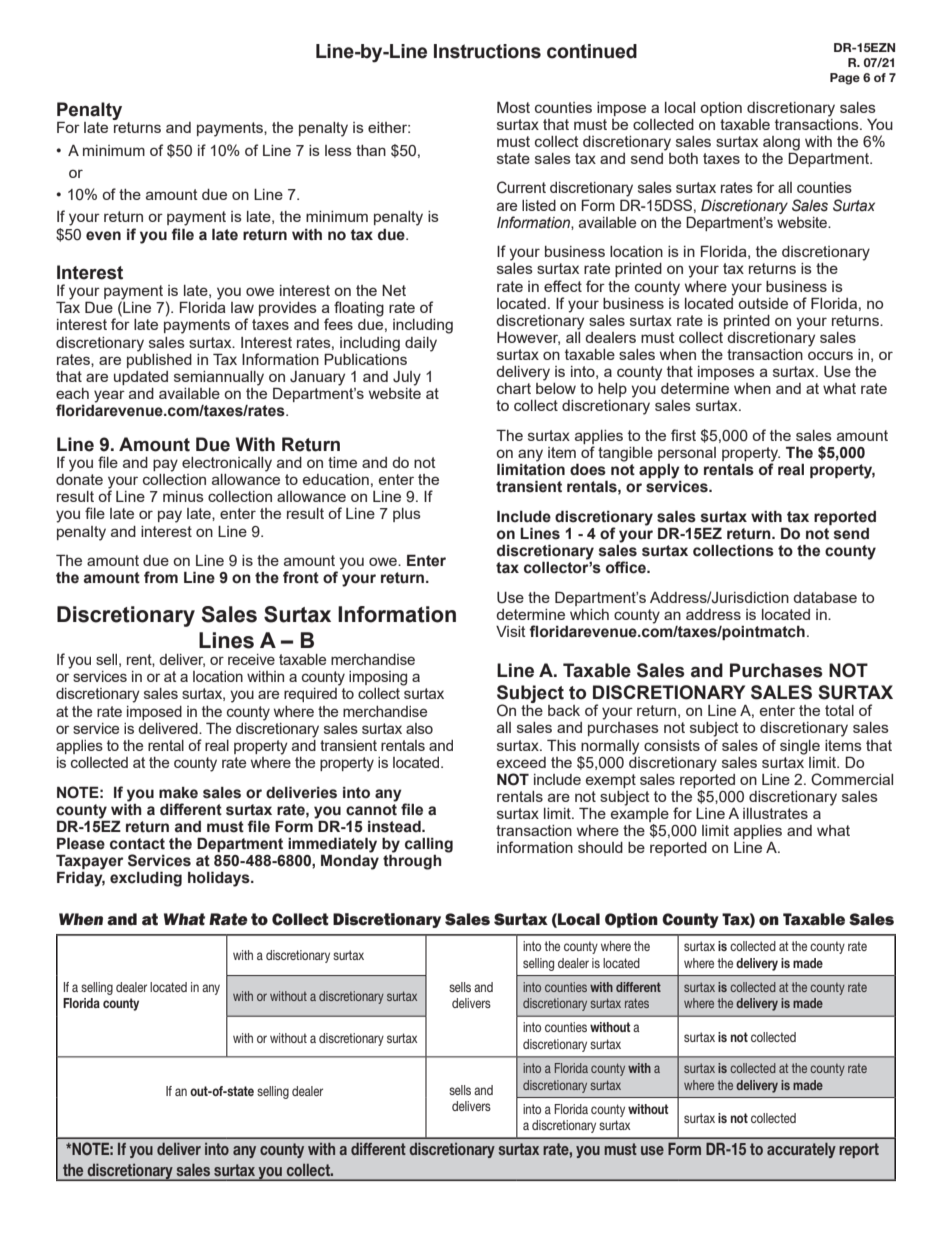 The width and height of the image is (952, 1233). What do you see at coordinates (227, 464) in the image?
I see `electronically` at bounding box center [227, 464].
